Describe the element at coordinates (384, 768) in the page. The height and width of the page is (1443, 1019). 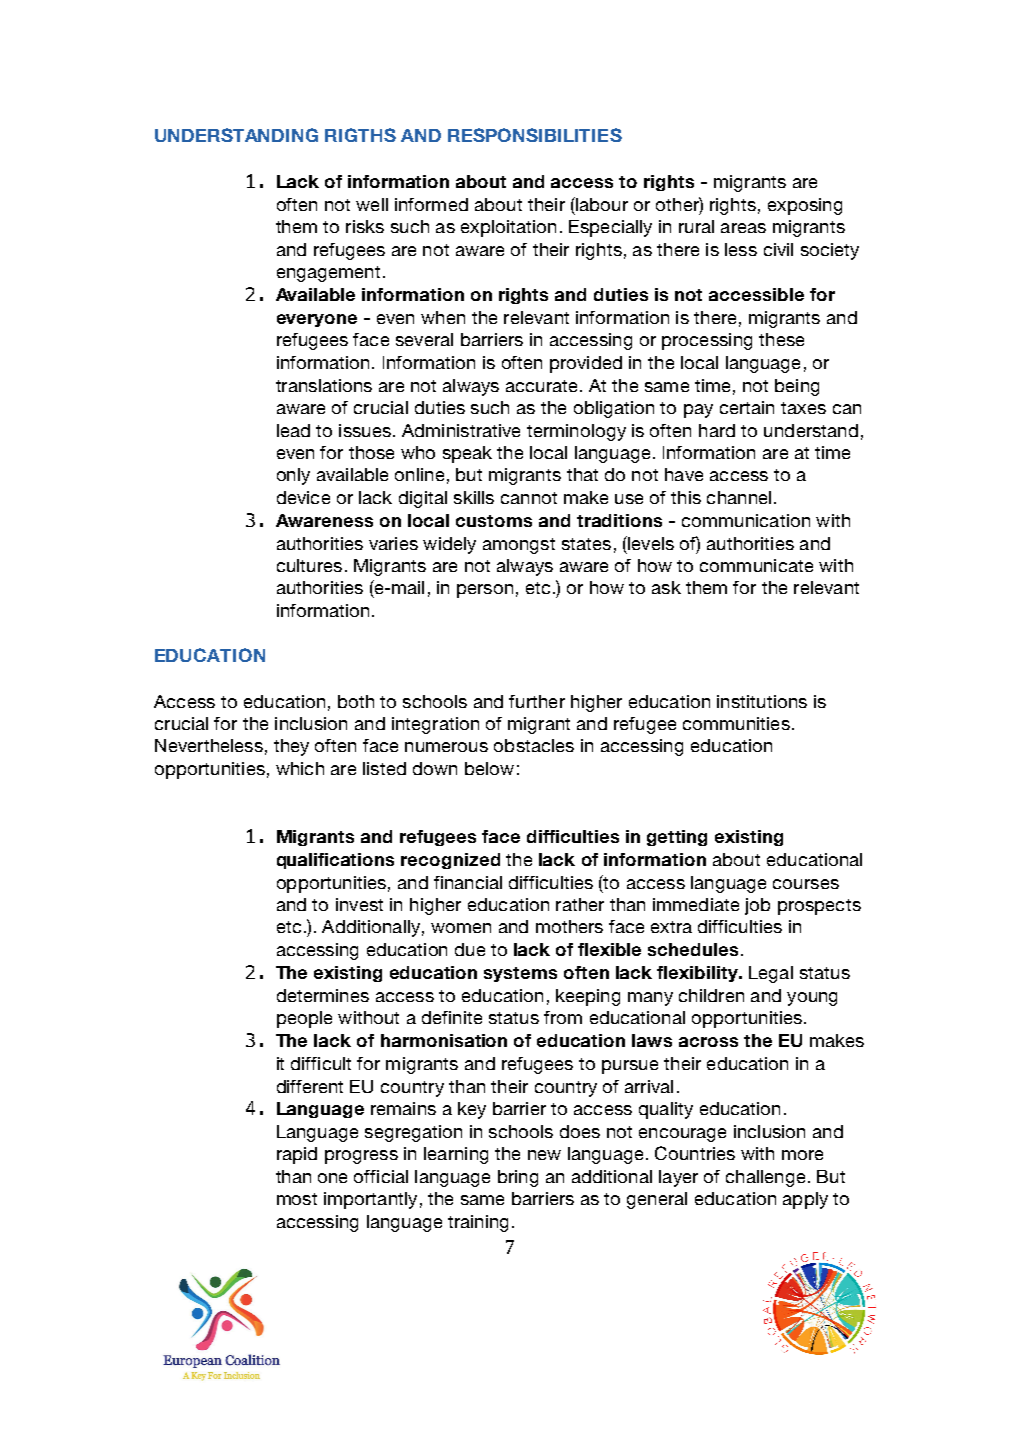
I see `listed` at that location.
